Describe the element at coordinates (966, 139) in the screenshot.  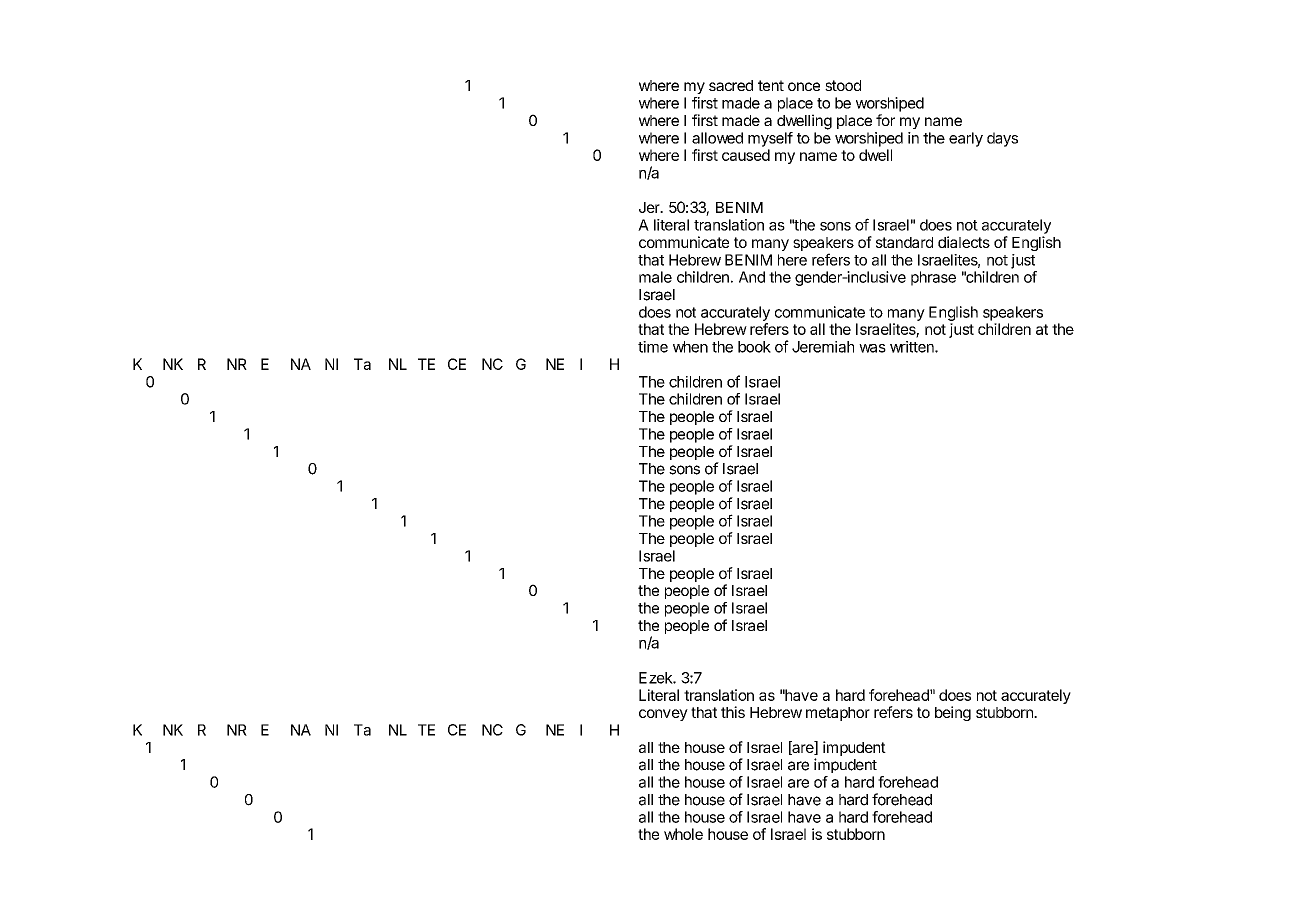
I see `early` at that location.
